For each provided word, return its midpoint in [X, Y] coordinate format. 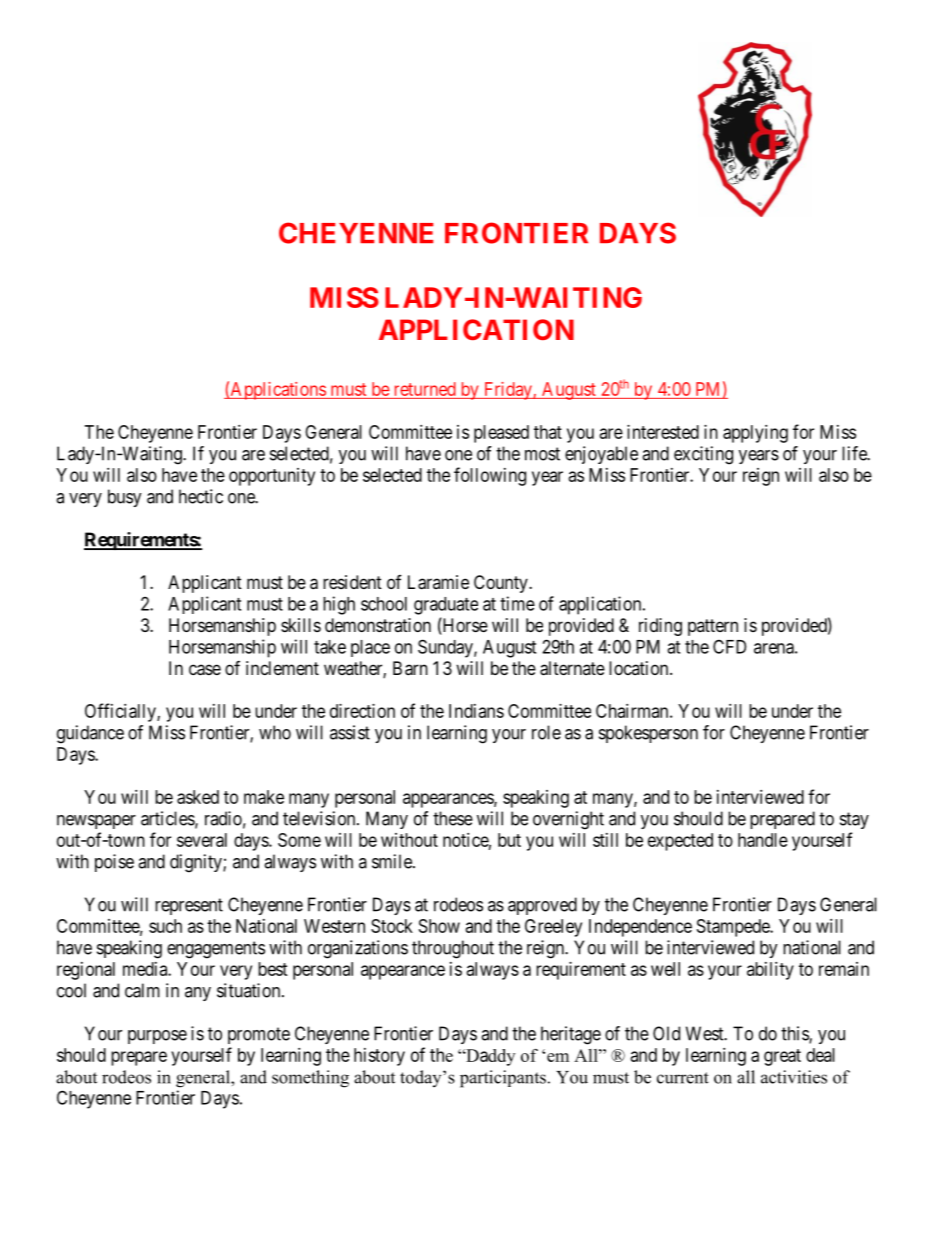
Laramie [438, 582]
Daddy [489, 1057]
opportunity [272, 477]
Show [439, 926]
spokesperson [648, 734]
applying [755, 434]
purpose [157, 1037]
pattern [713, 627]
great [782, 1057]
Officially [121, 712]
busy [125, 498]
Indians [476, 711]
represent [189, 906]
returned [425, 389]
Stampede [734, 928]
